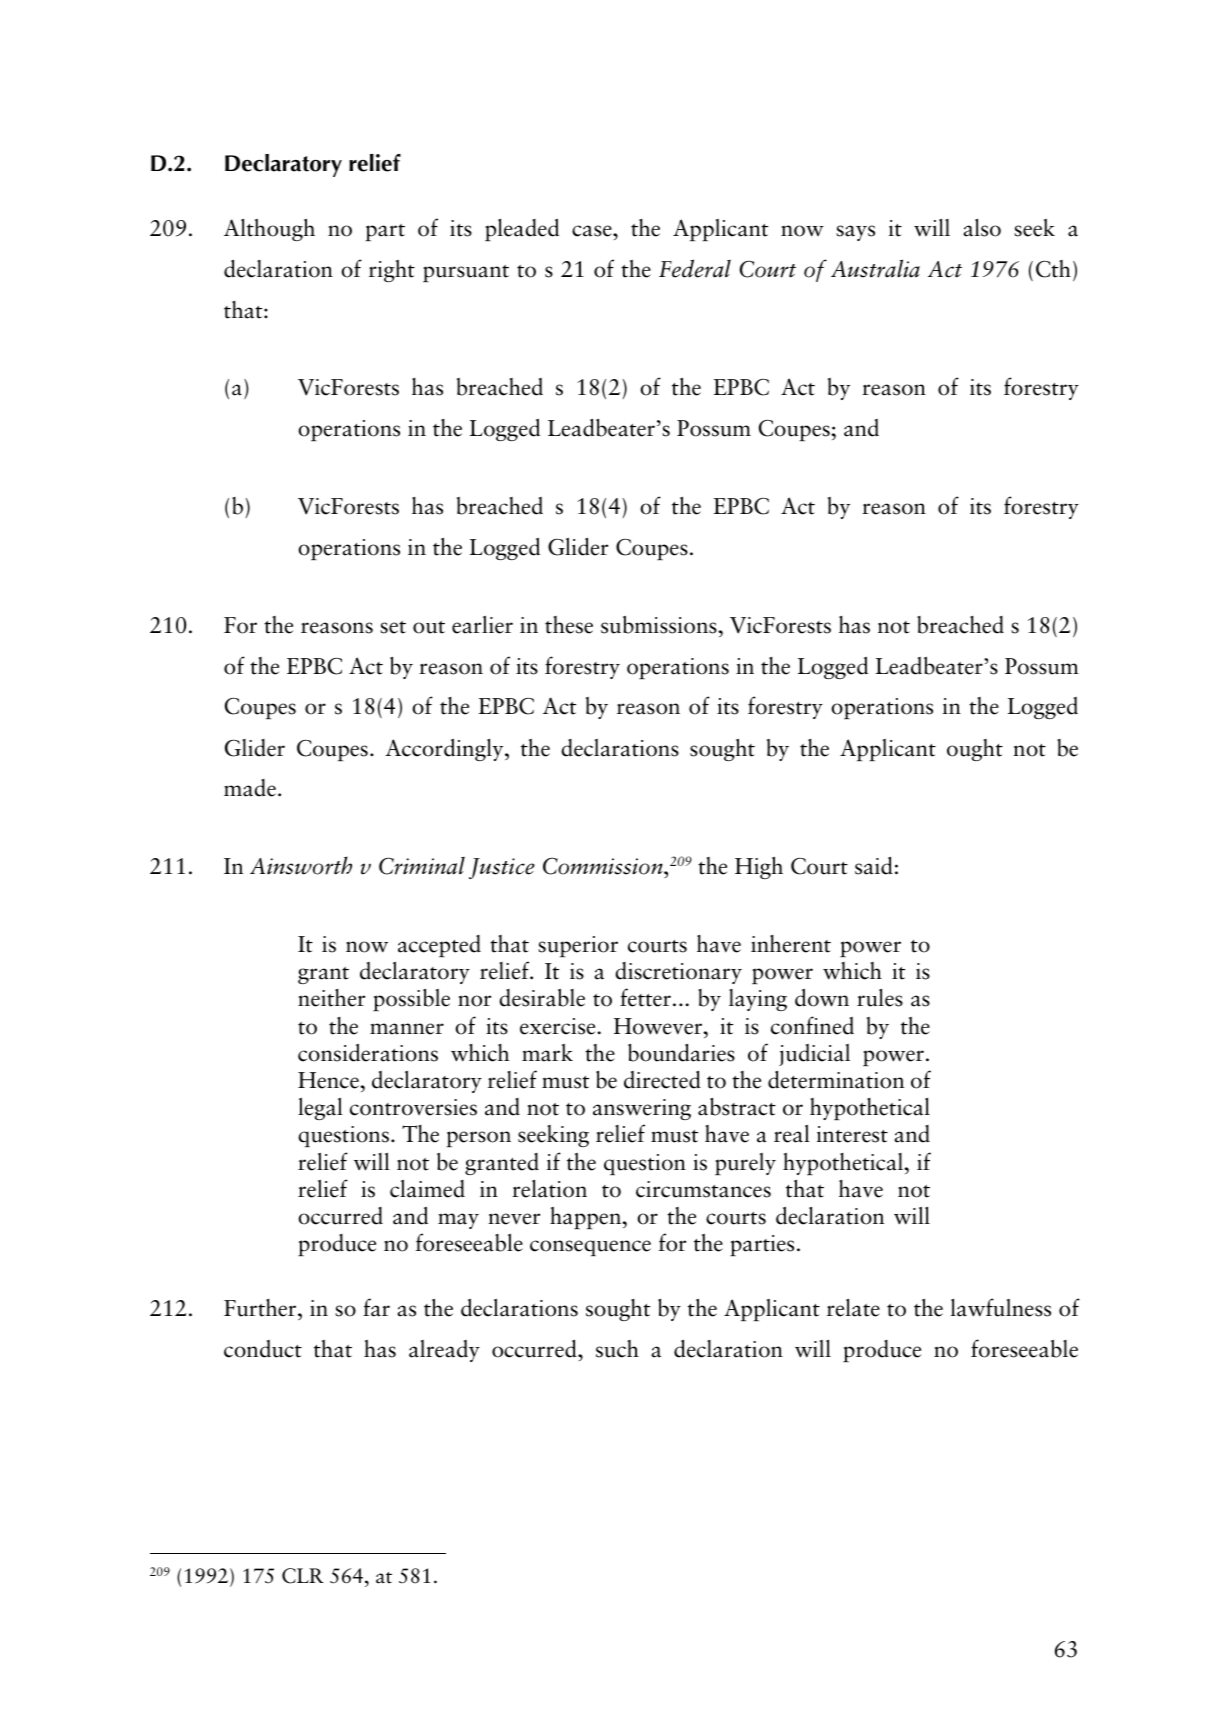 The height and width of the screenshot is (1736, 1226). I want to click on case, so click(593, 231).
